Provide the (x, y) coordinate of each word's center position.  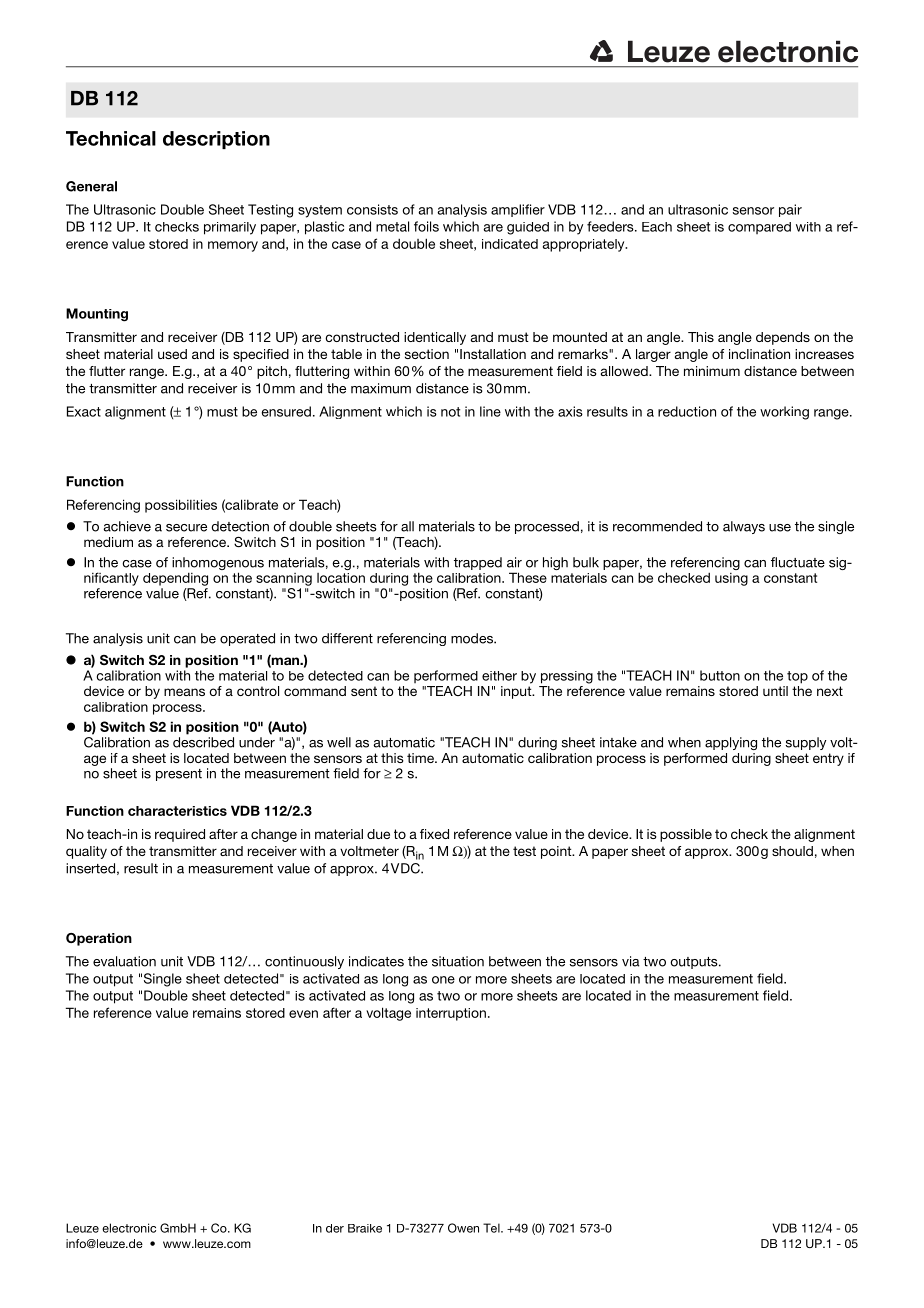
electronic (129, 1228)
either (499, 676)
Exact (84, 411)
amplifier (518, 210)
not (450, 412)
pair (790, 210)
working (784, 413)
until (775, 691)
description (216, 140)
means (184, 692)
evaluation (124, 961)
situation (458, 961)
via (631, 961)
